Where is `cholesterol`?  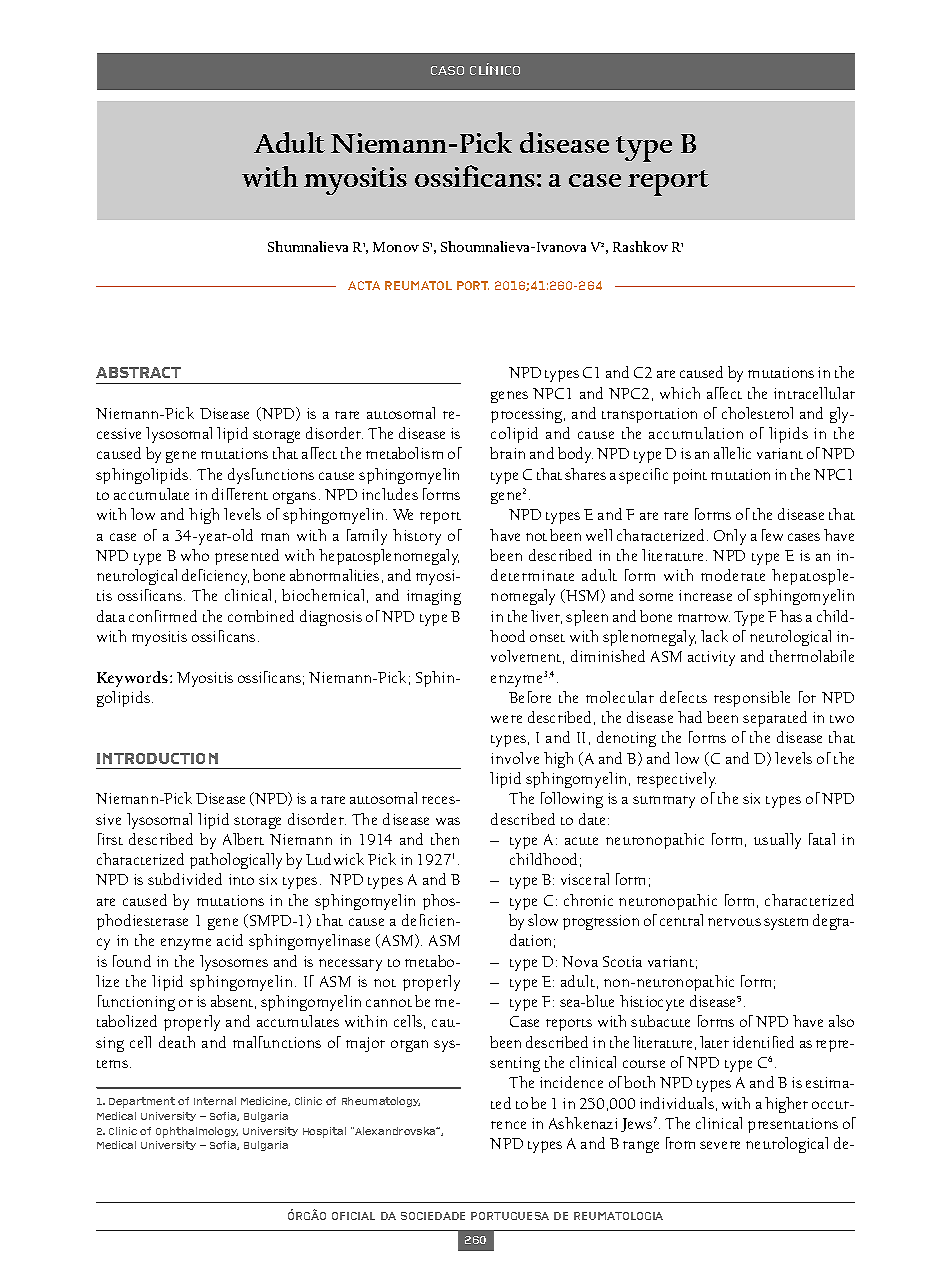 cholesterol is located at coordinates (757, 413).
